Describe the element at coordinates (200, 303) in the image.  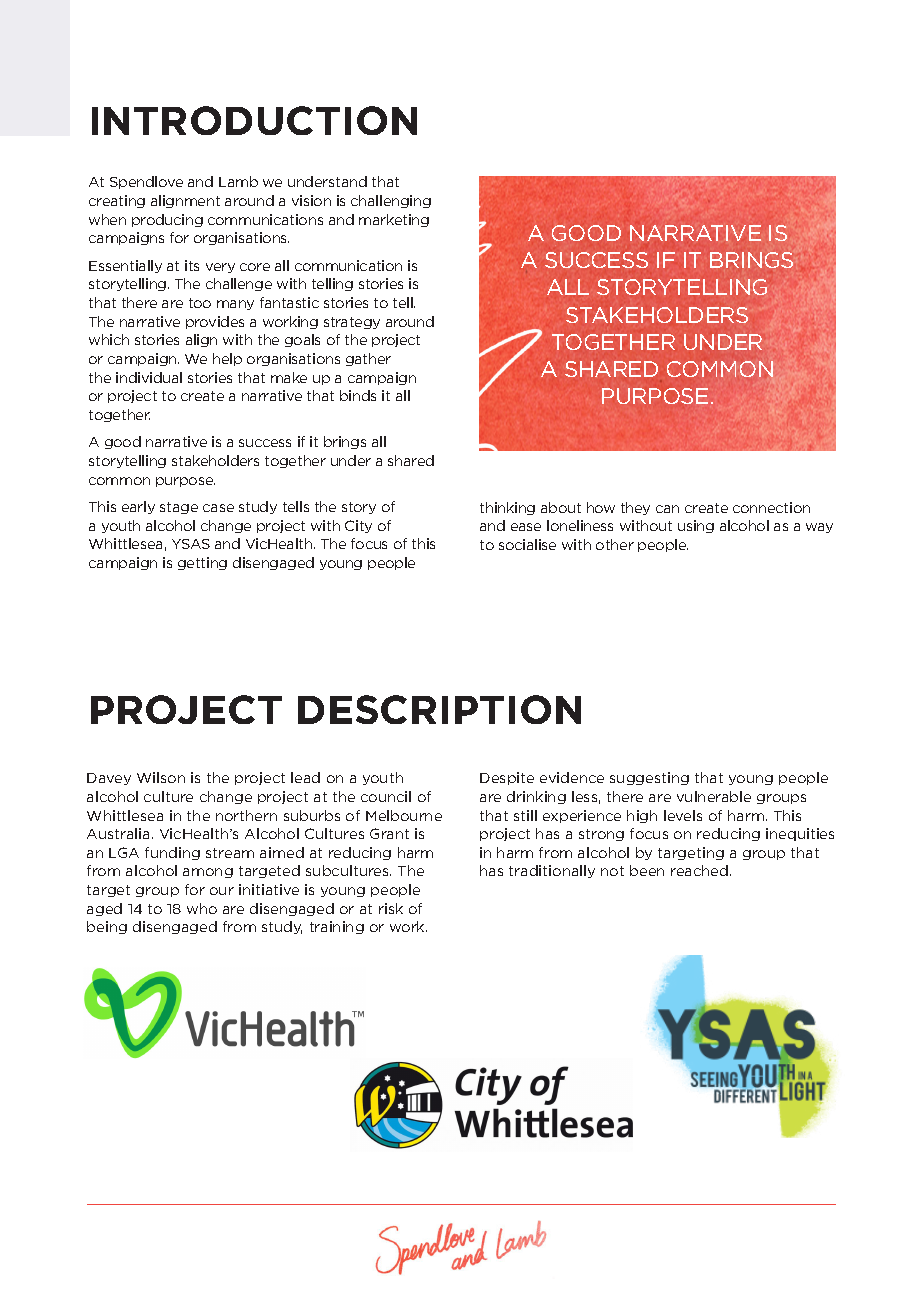
I see `too` at that location.
